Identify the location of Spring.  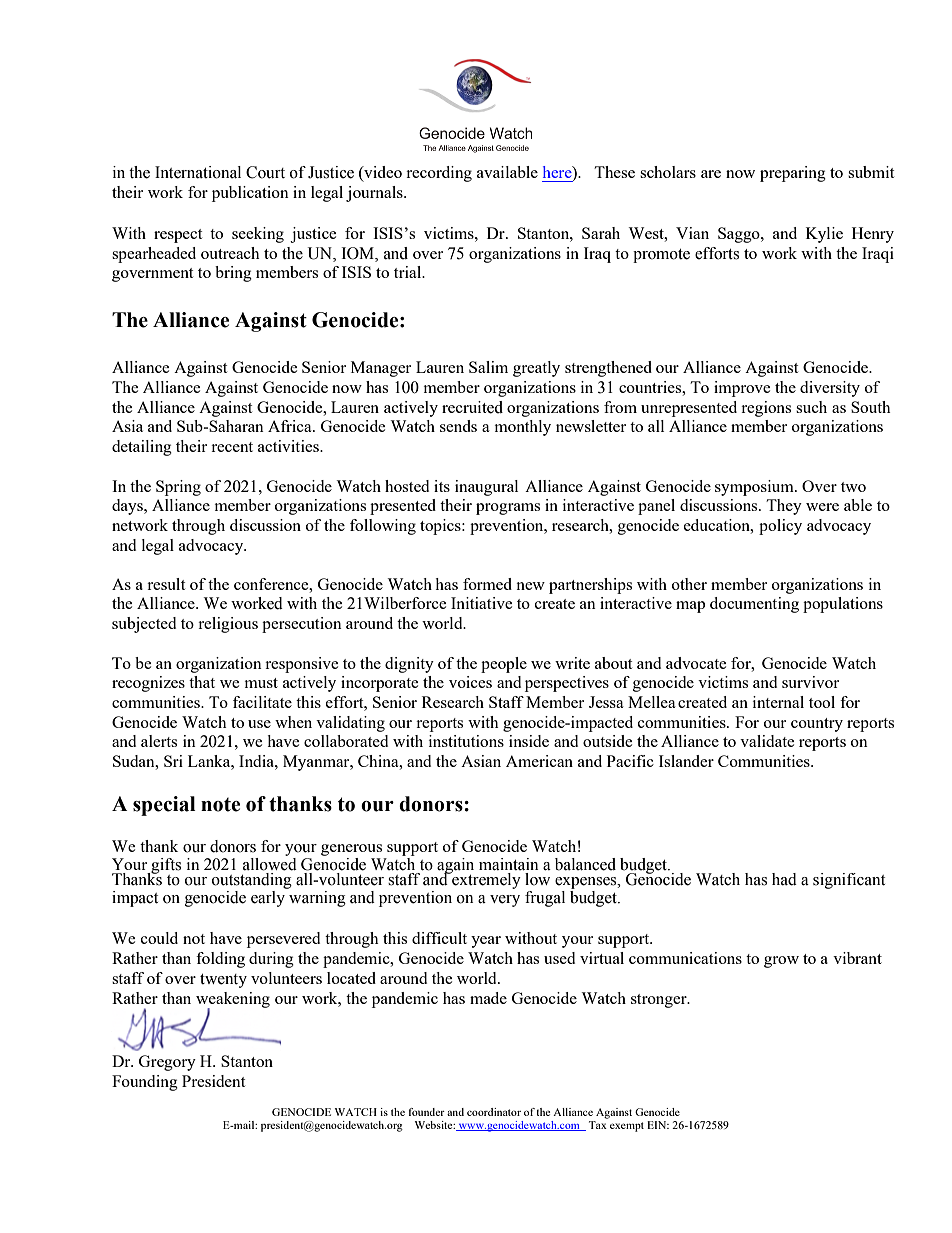
(178, 488).
